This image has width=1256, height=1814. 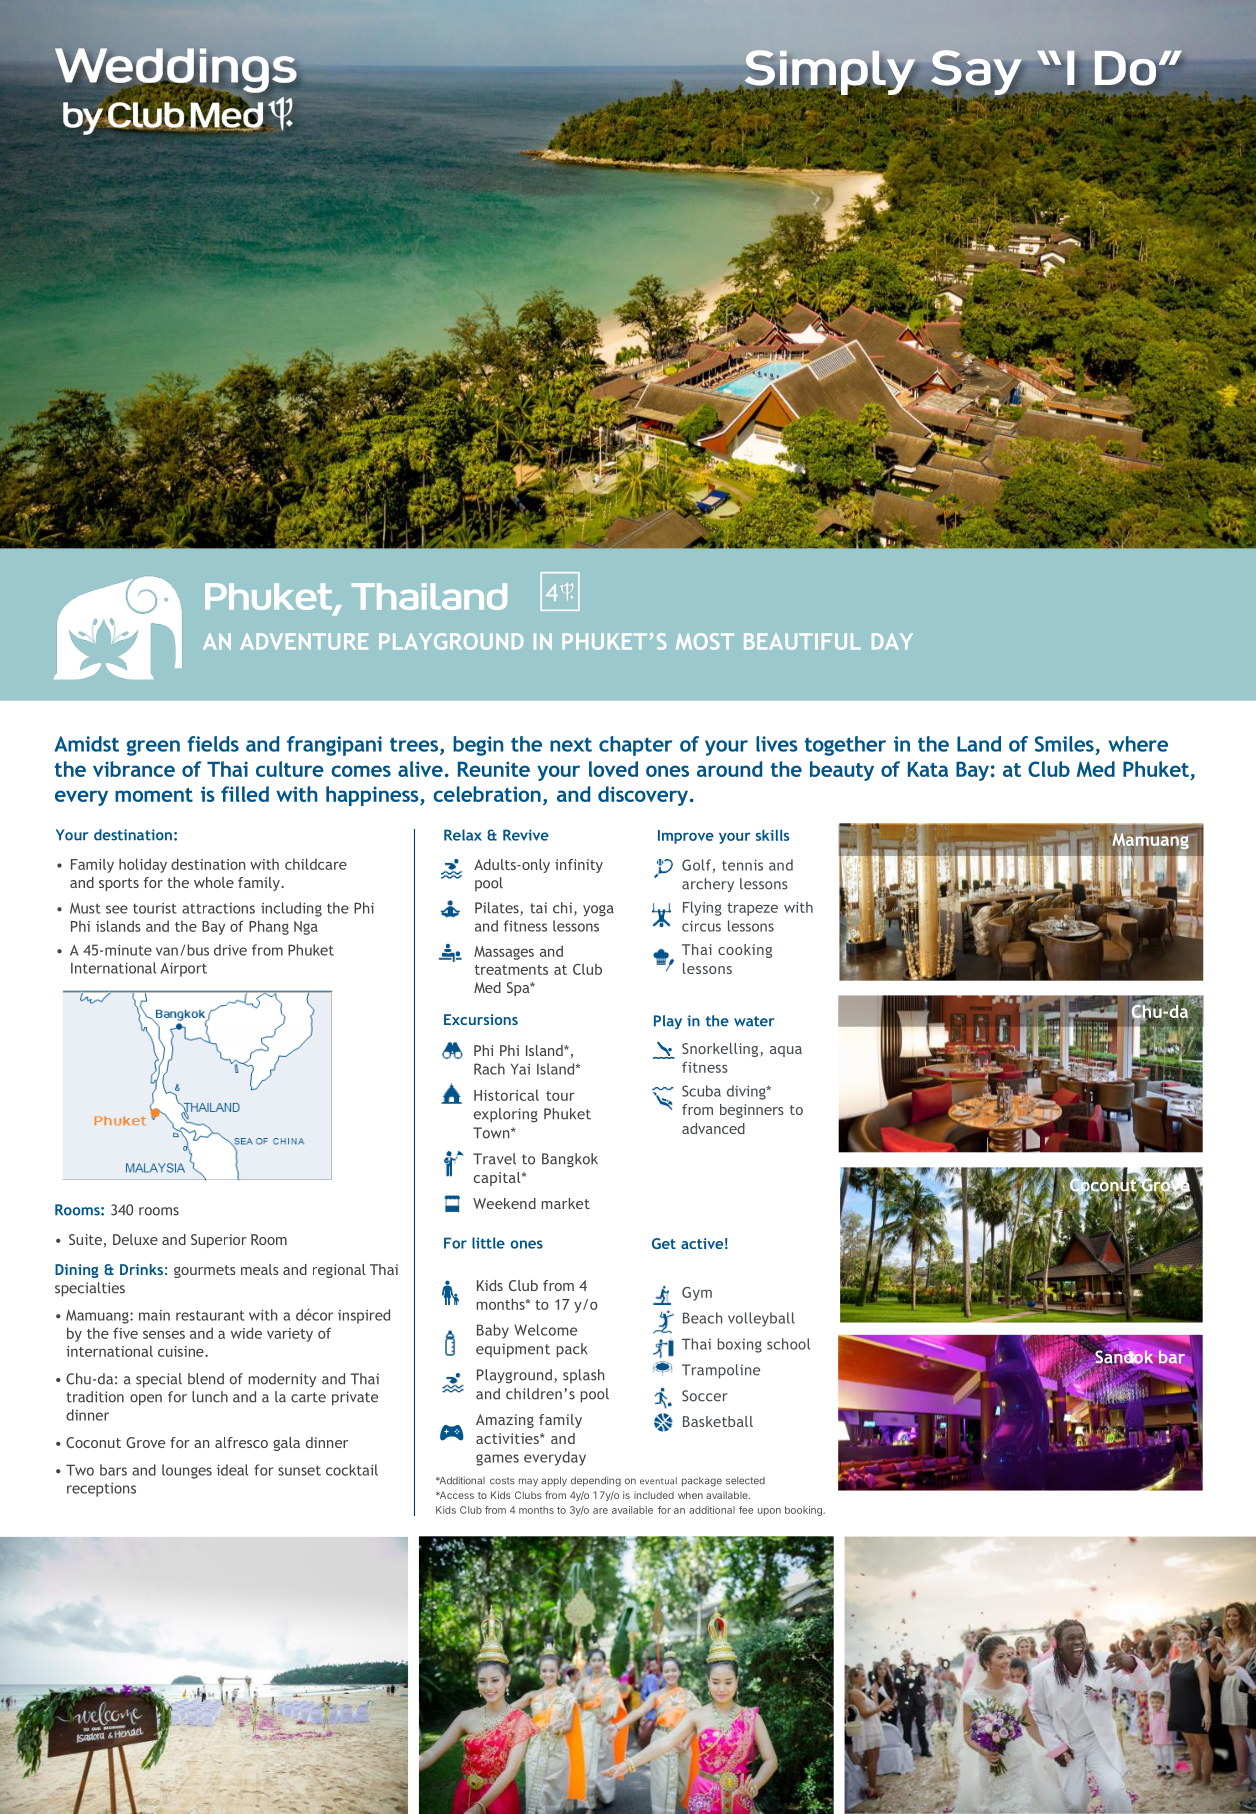 What do you see at coordinates (520, 1069) in the image?
I see `Yai` at bounding box center [520, 1069].
